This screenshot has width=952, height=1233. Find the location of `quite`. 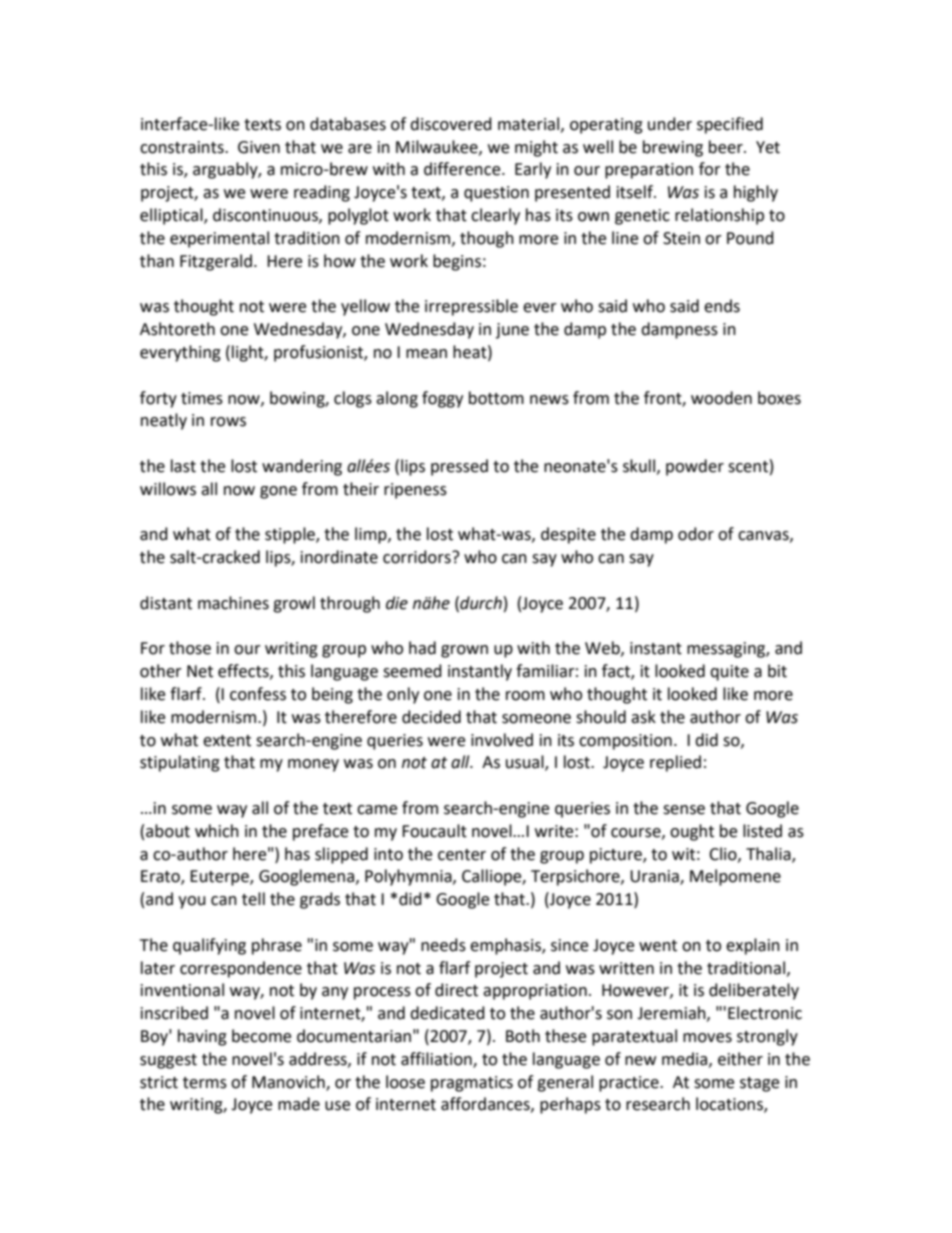

quite is located at coordinates (729, 673).
